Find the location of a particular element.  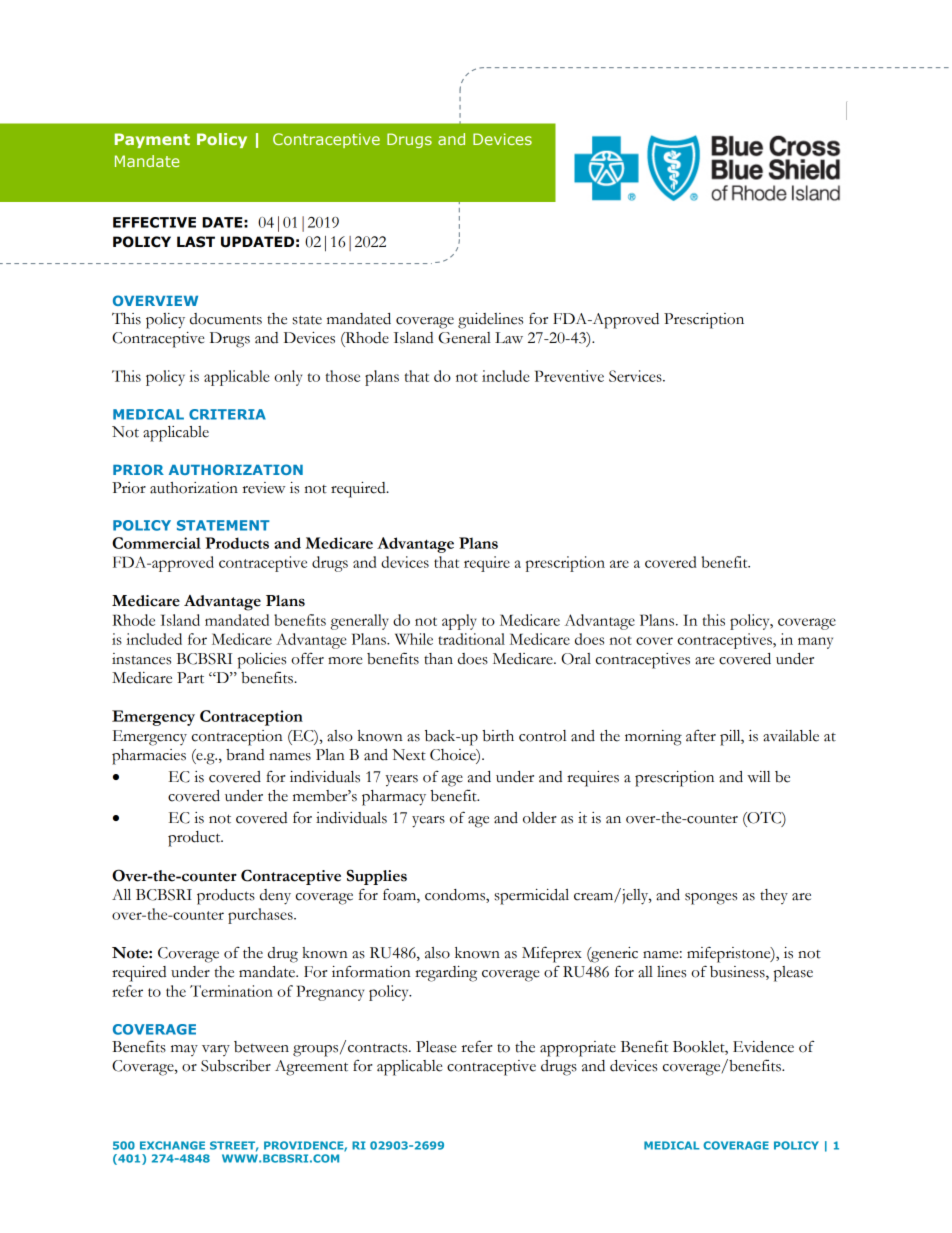

they is located at coordinates (774, 896).
